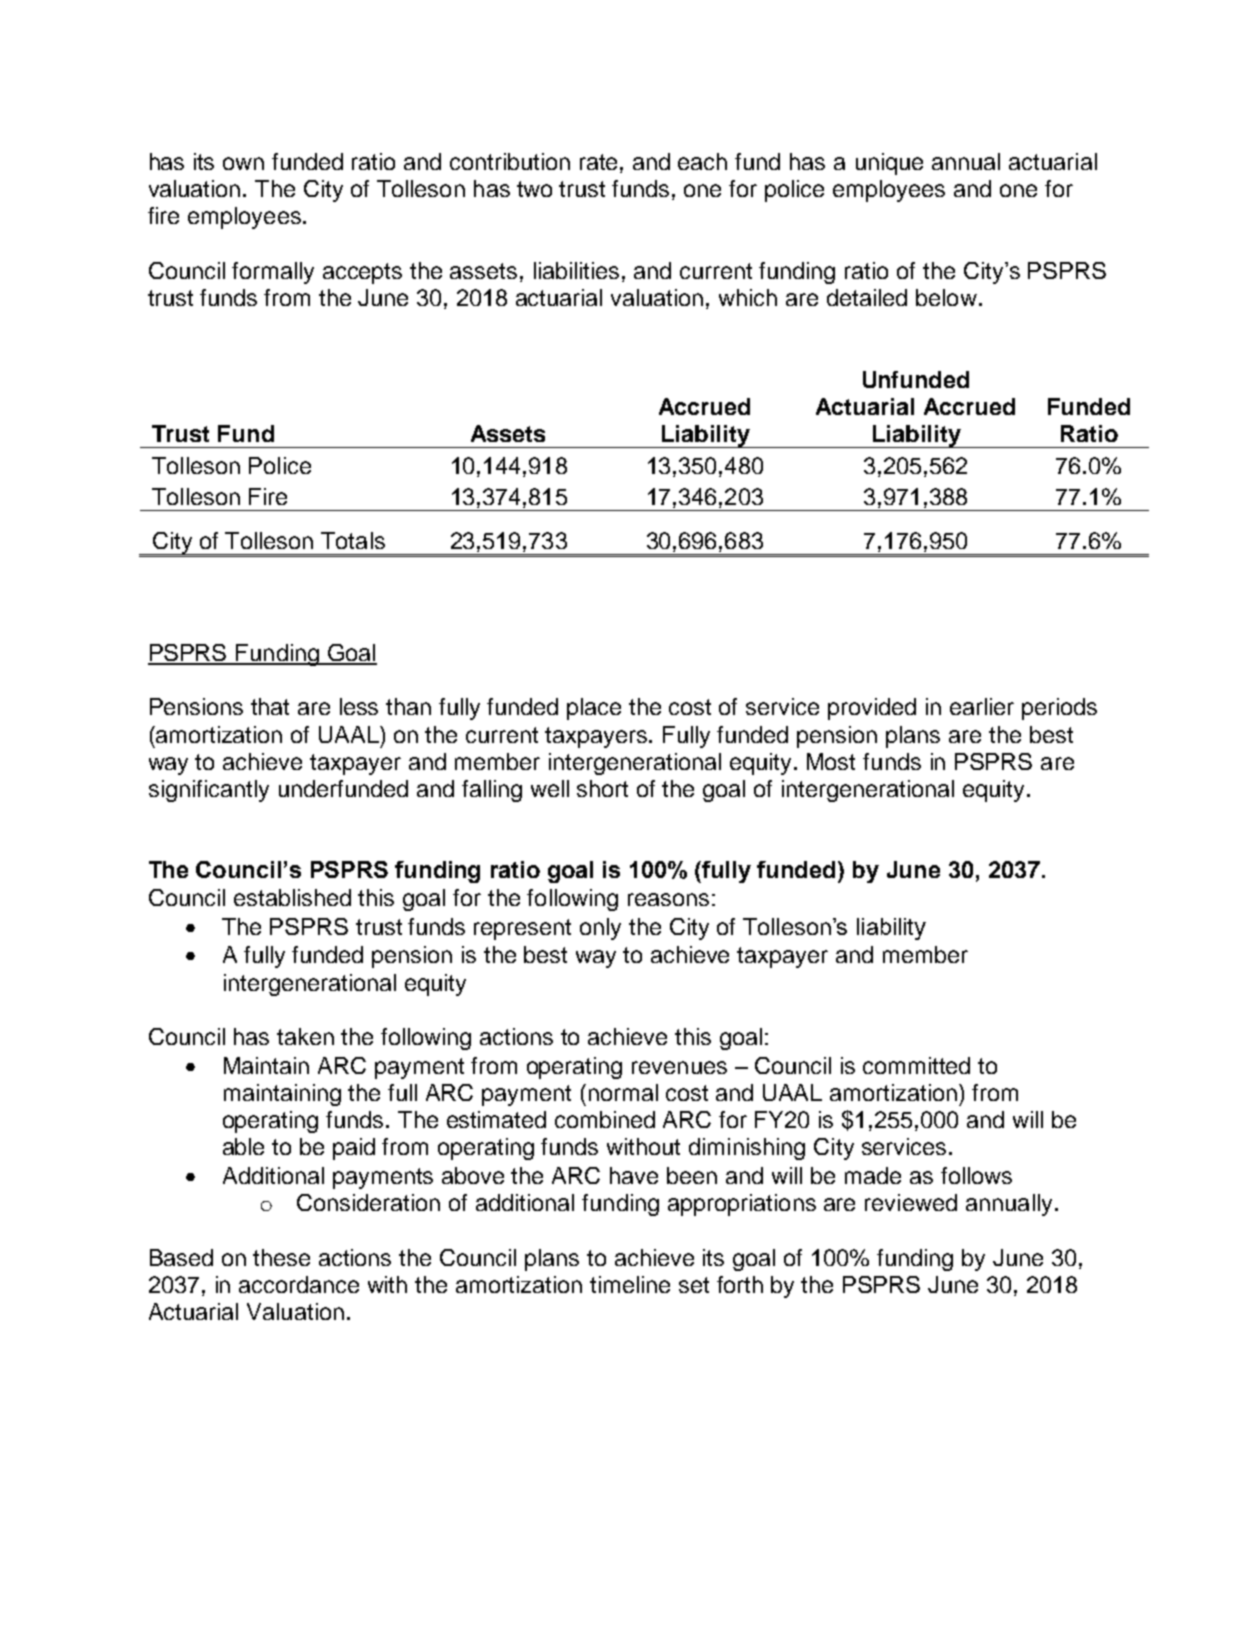 This image has height=1629, width=1258. What do you see at coordinates (594, 709) in the image?
I see `place` at bounding box center [594, 709].
